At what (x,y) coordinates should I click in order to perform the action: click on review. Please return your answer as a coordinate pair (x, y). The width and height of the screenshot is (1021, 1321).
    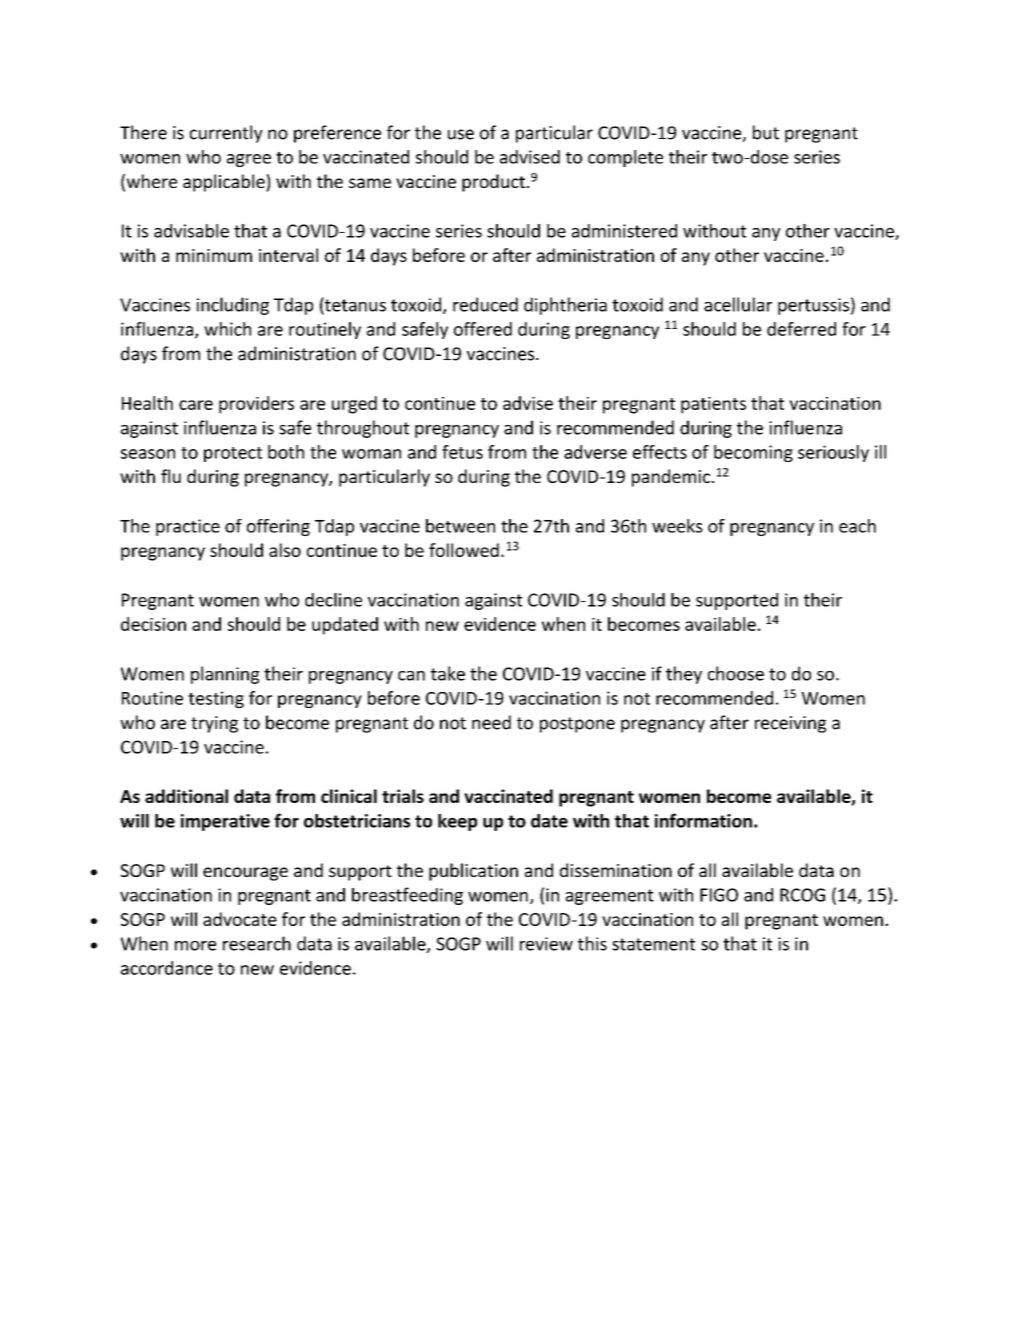
    Looking at the image, I should click on (546, 944).
